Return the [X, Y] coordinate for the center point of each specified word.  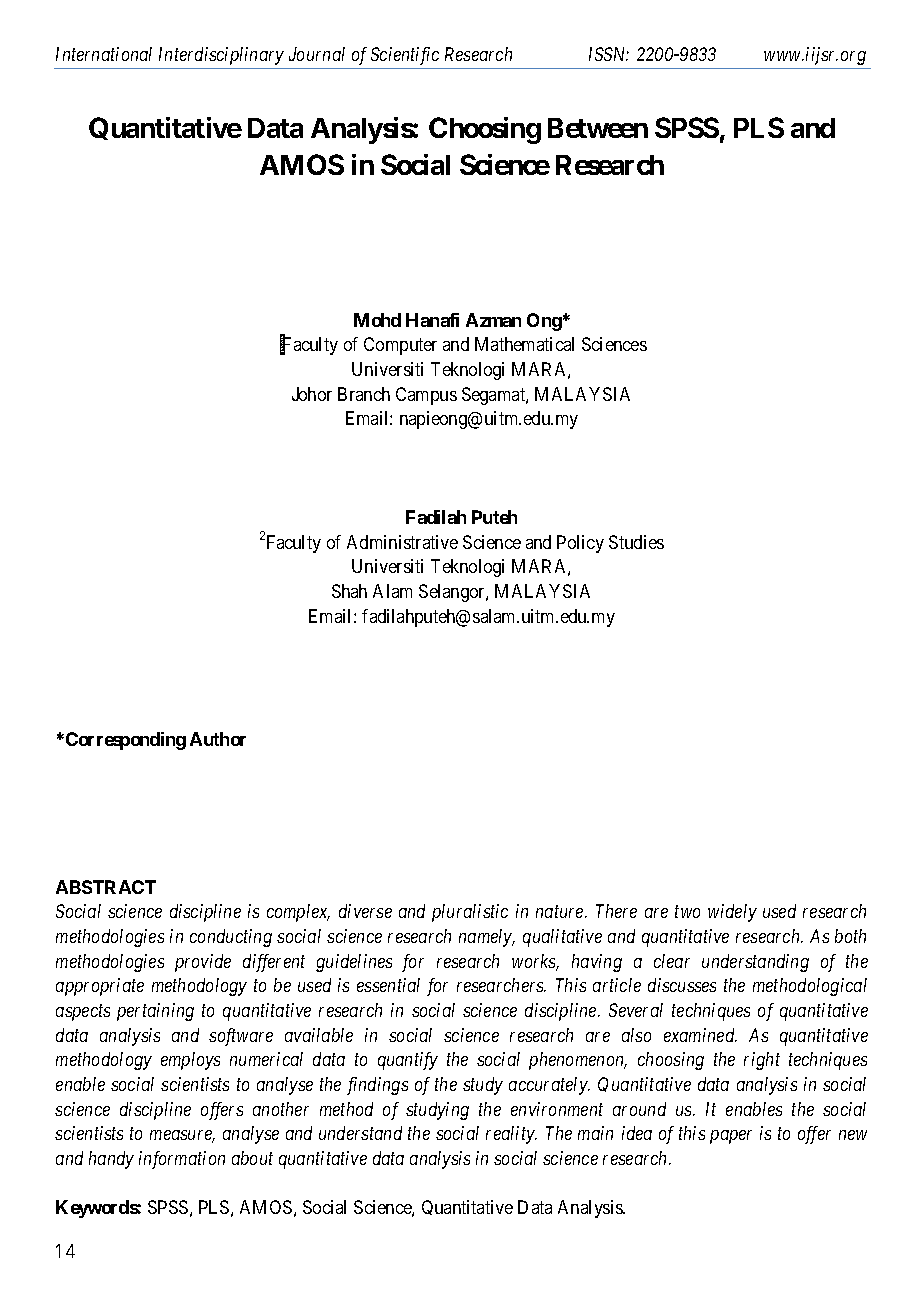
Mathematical [524, 344]
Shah [349, 591]
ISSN [609, 54]
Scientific [405, 56]
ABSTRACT [106, 887]
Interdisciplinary [221, 56]
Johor [312, 394]
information [182, 1160]
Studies [636, 542]
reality [511, 1135]
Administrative [402, 542]
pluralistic [470, 913]
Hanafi [432, 320]
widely [732, 913]
